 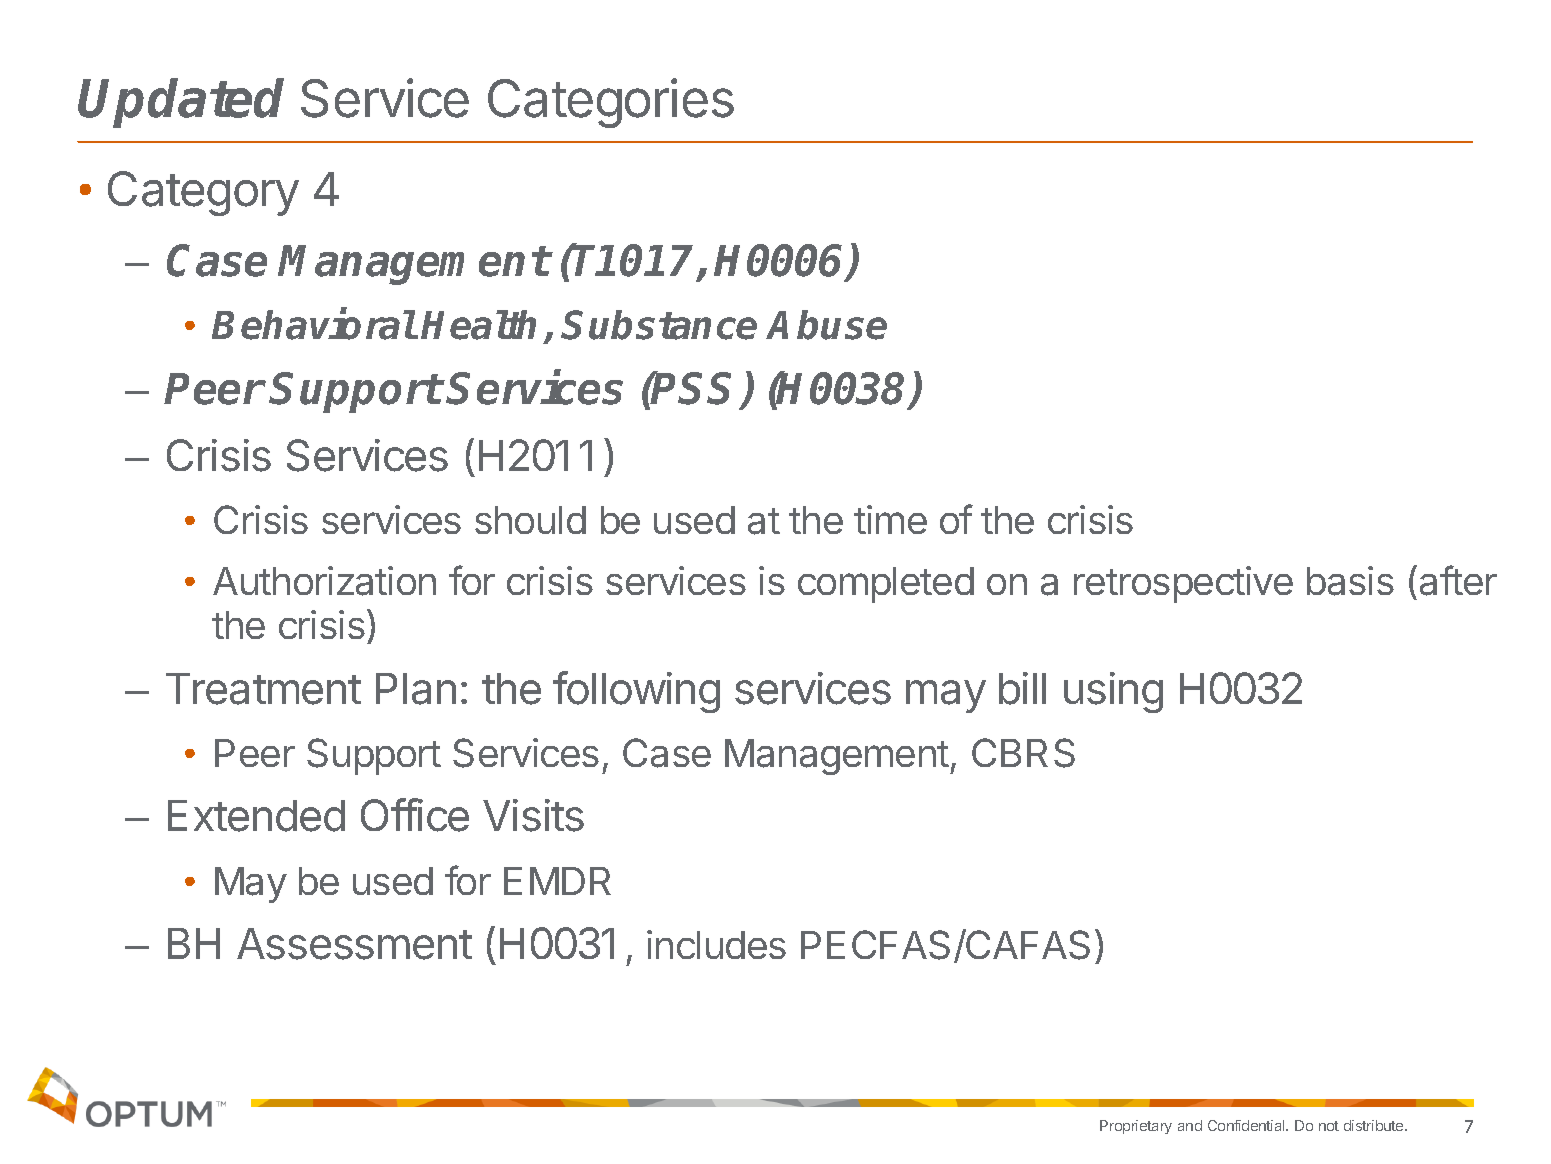 What do you see at coordinates (203, 193) in the screenshot?
I see `Category` at bounding box center [203, 193].
